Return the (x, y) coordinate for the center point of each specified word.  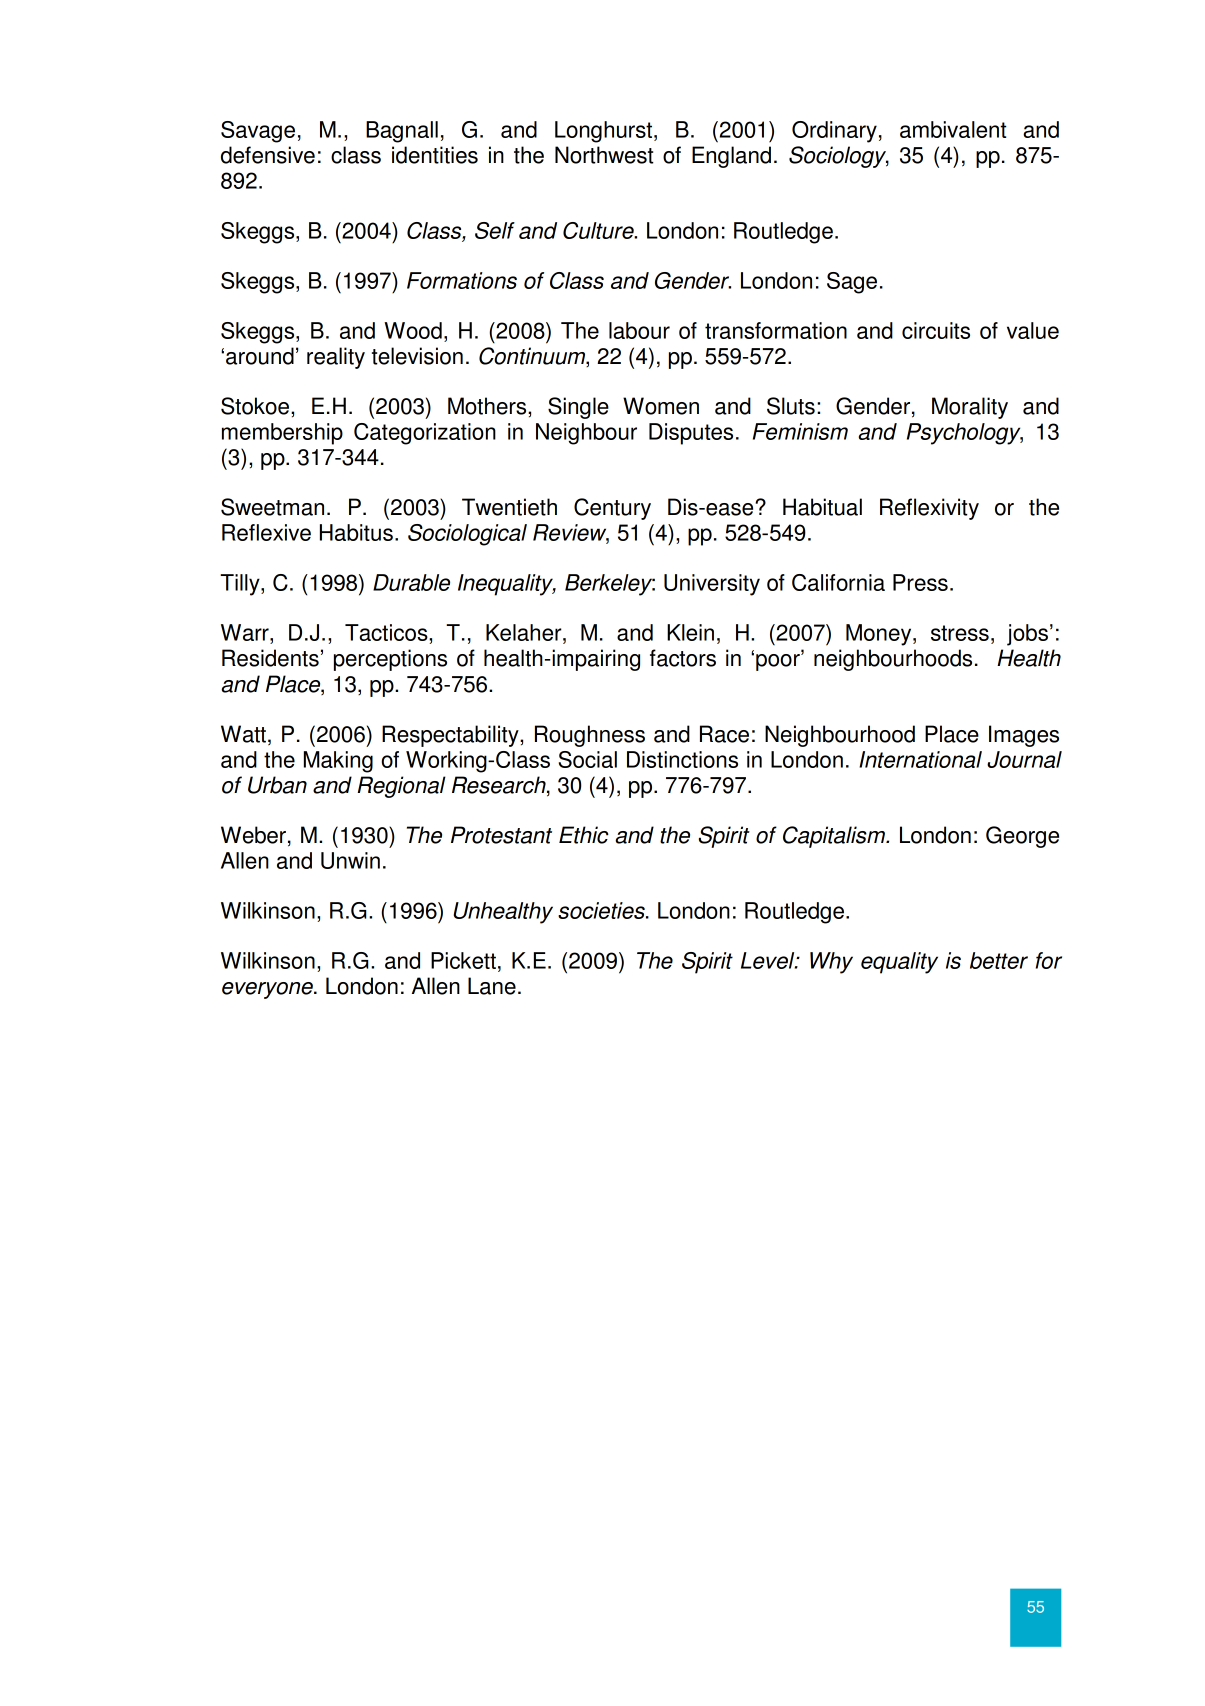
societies (602, 910)
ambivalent (953, 129)
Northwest (604, 155)
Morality (970, 408)
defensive (268, 155)
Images (1024, 736)
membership (282, 434)
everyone (268, 990)
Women (661, 406)
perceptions (390, 660)
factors (683, 658)
